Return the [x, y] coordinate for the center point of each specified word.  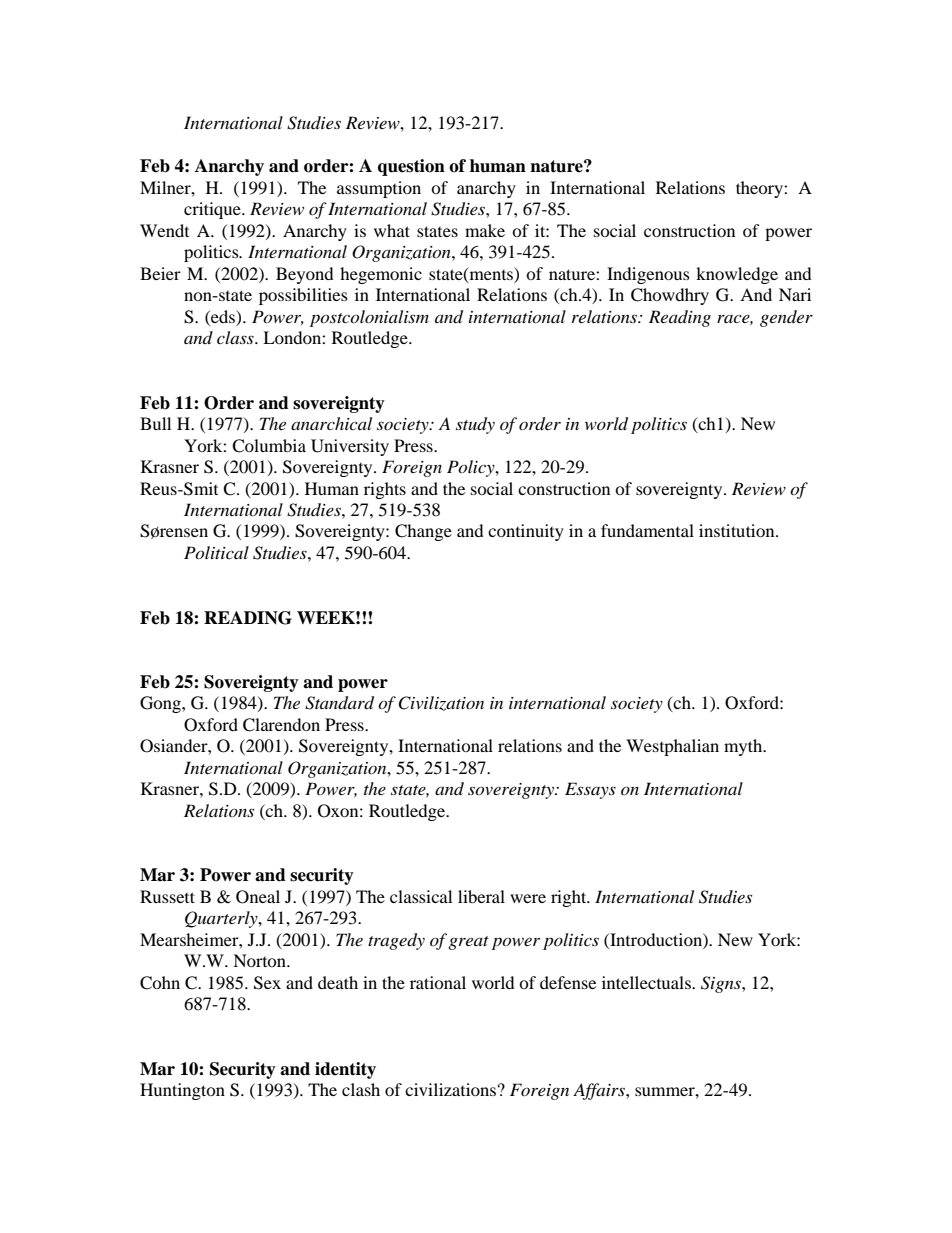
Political [216, 552]
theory [760, 189]
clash [361, 1089]
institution [738, 530]
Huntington [182, 1091]
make [485, 230]
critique [213, 210]
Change [423, 532]
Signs [722, 984]
